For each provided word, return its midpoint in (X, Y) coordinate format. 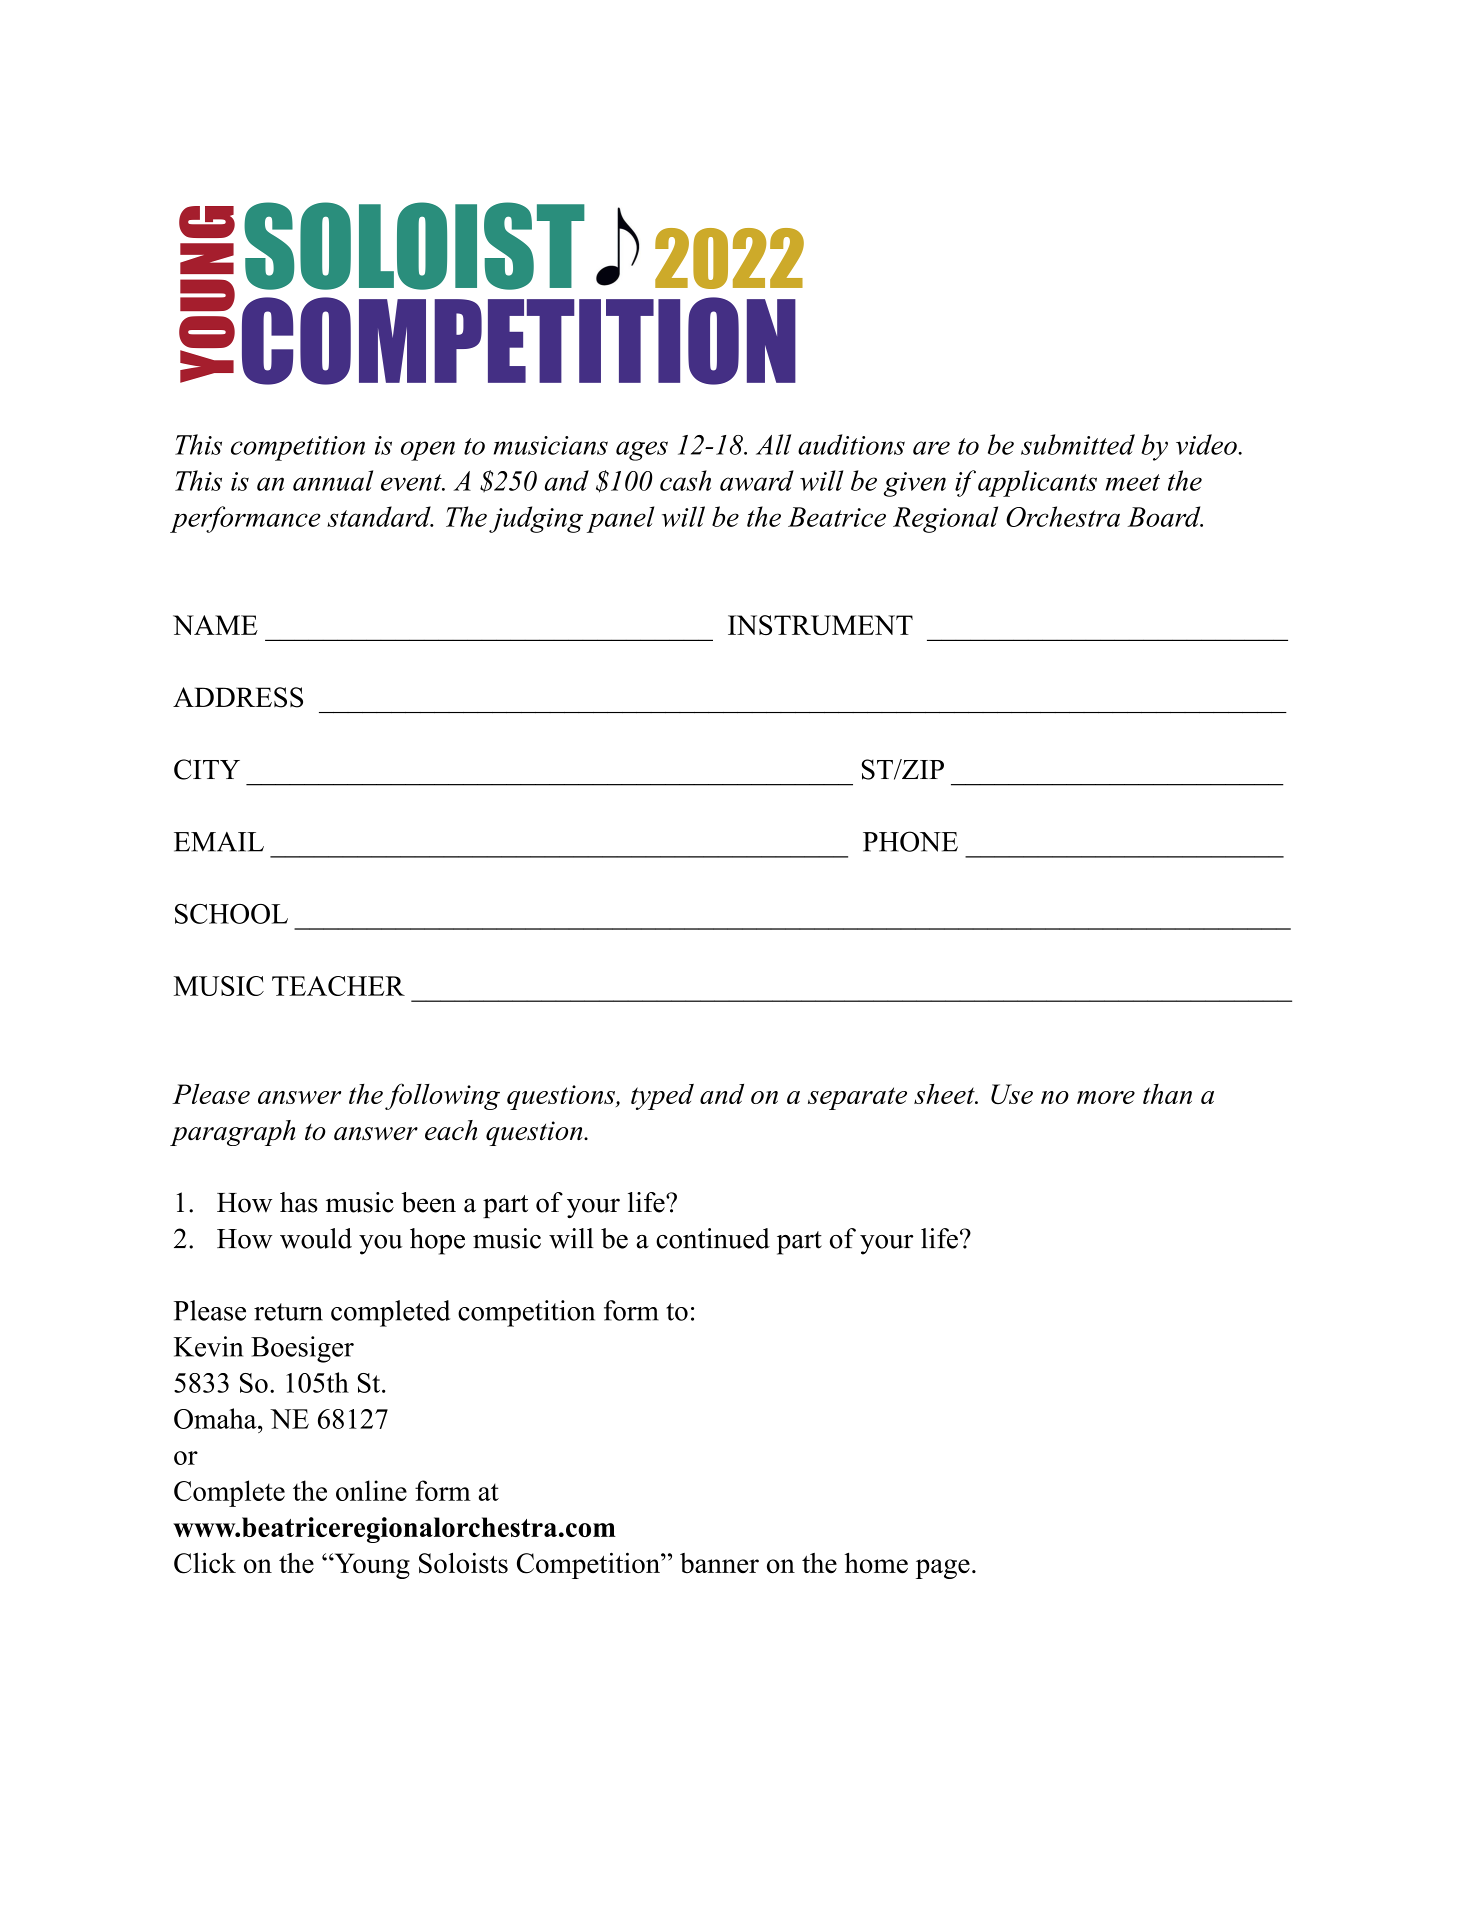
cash (685, 480)
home (876, 1563)
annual (333, 480)
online (371, 1490)
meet (1132, 482)
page (943, 1569)
